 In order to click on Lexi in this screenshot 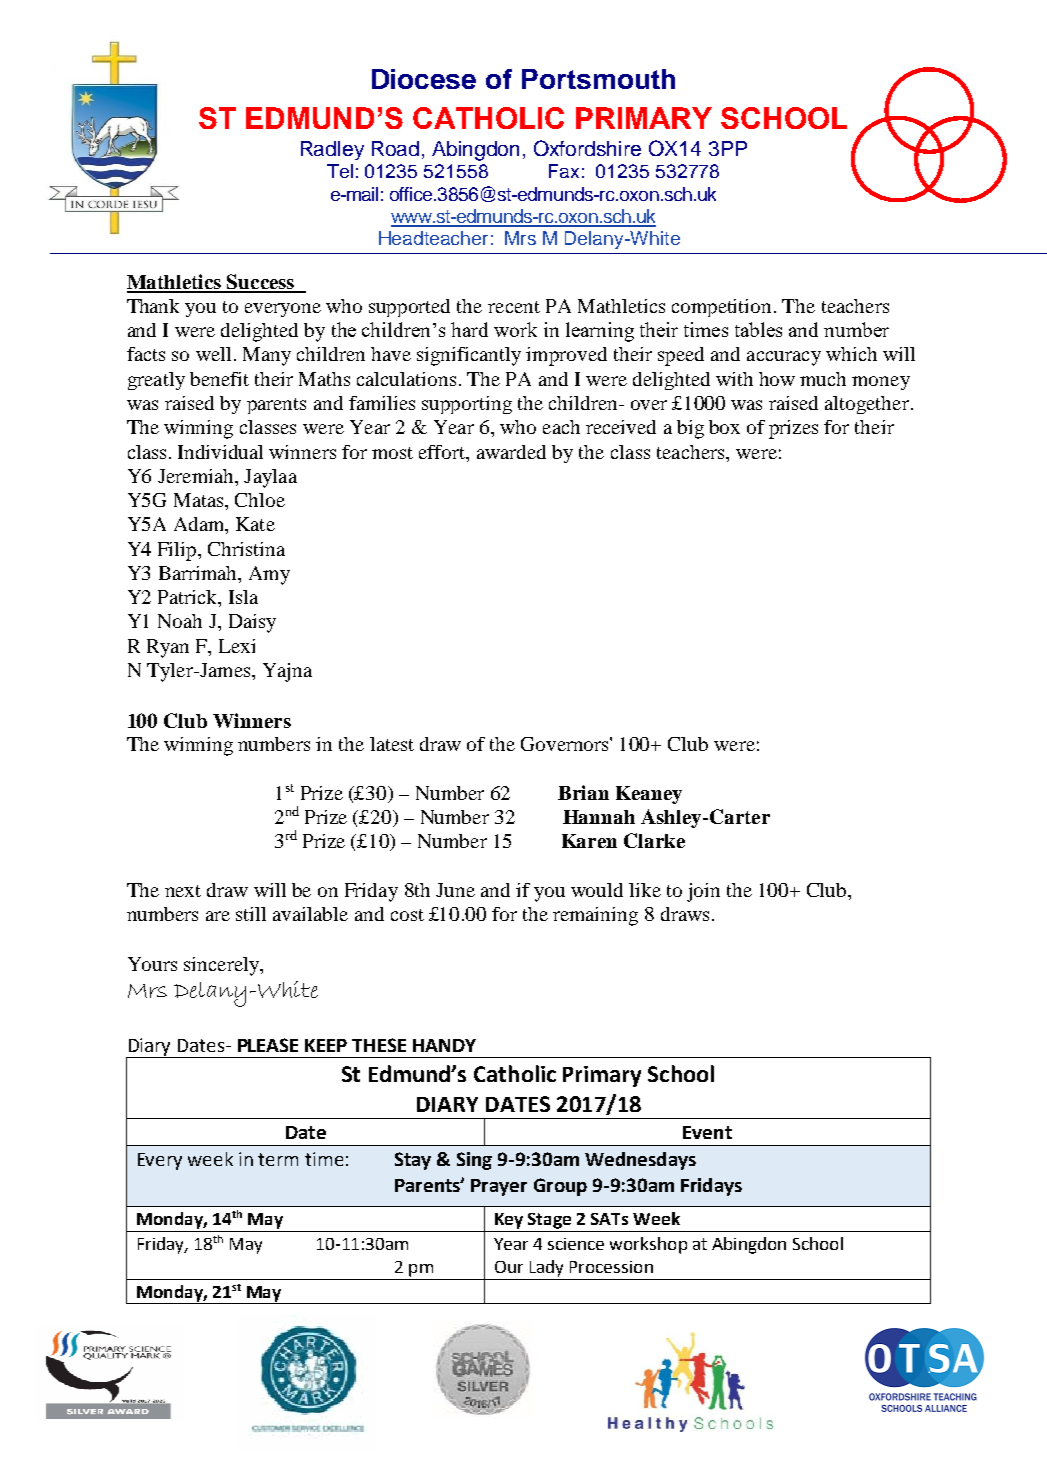, I will do `click(237, 646)`.
